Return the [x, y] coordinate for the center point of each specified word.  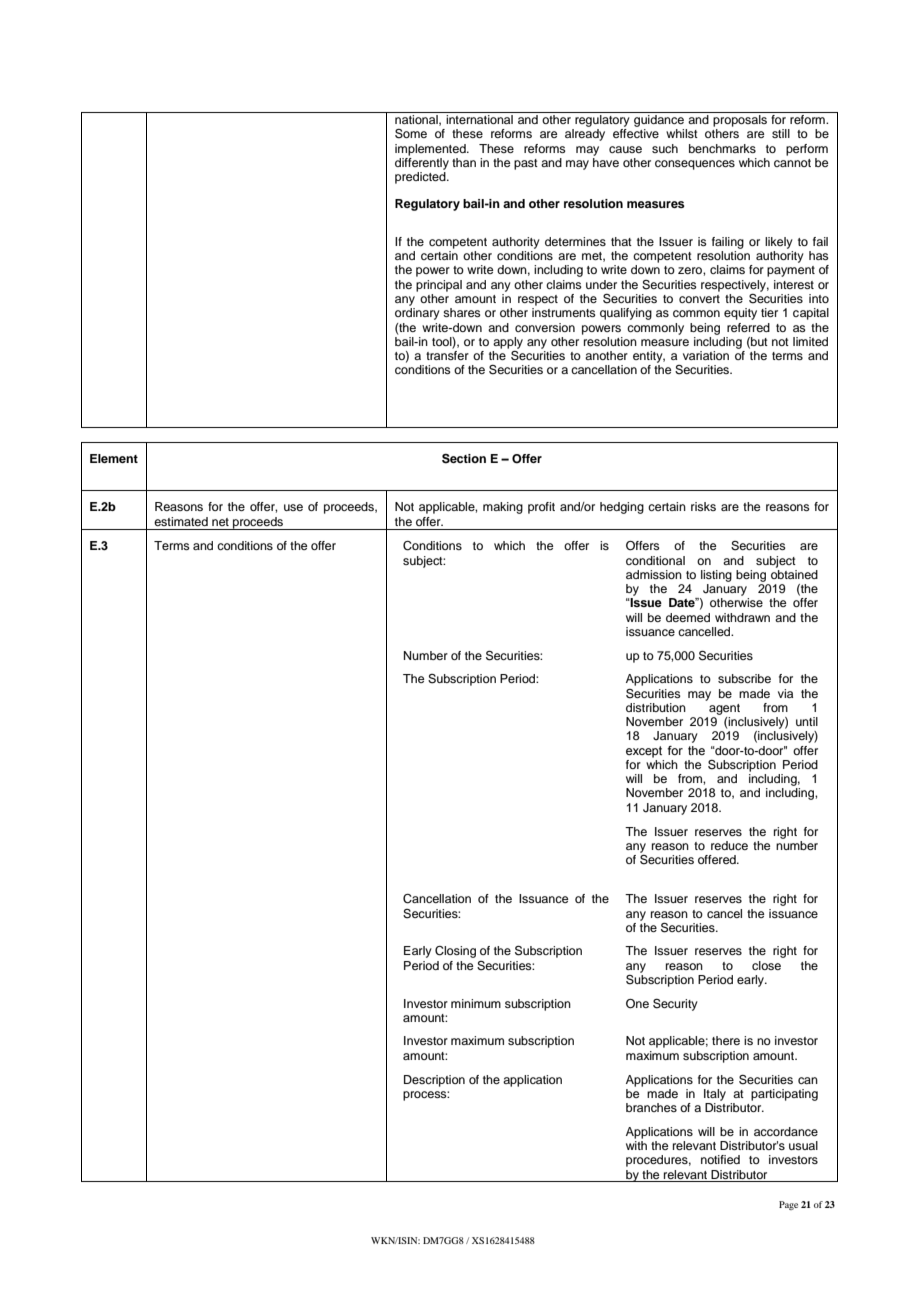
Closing [455, 952]
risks [703, 506]
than [464, 162]
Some [411, 134]
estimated [181, 521]
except [644, 752]
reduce [729, 845]
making [503, 508]
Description [434, 1081]
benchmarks [722, 148]
